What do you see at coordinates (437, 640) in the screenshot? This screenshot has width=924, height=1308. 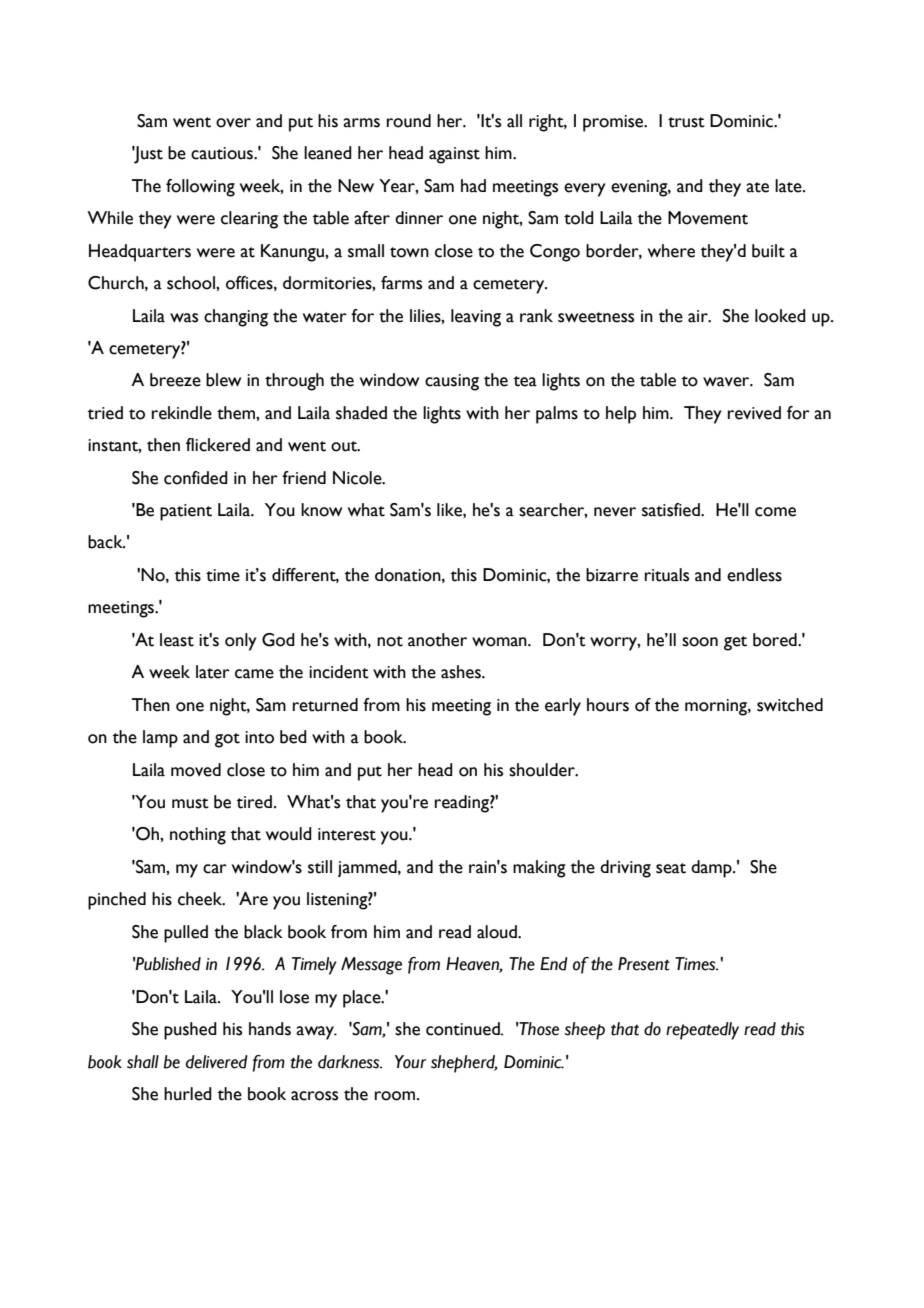 I see `another` at bounding box center [437, 640].
